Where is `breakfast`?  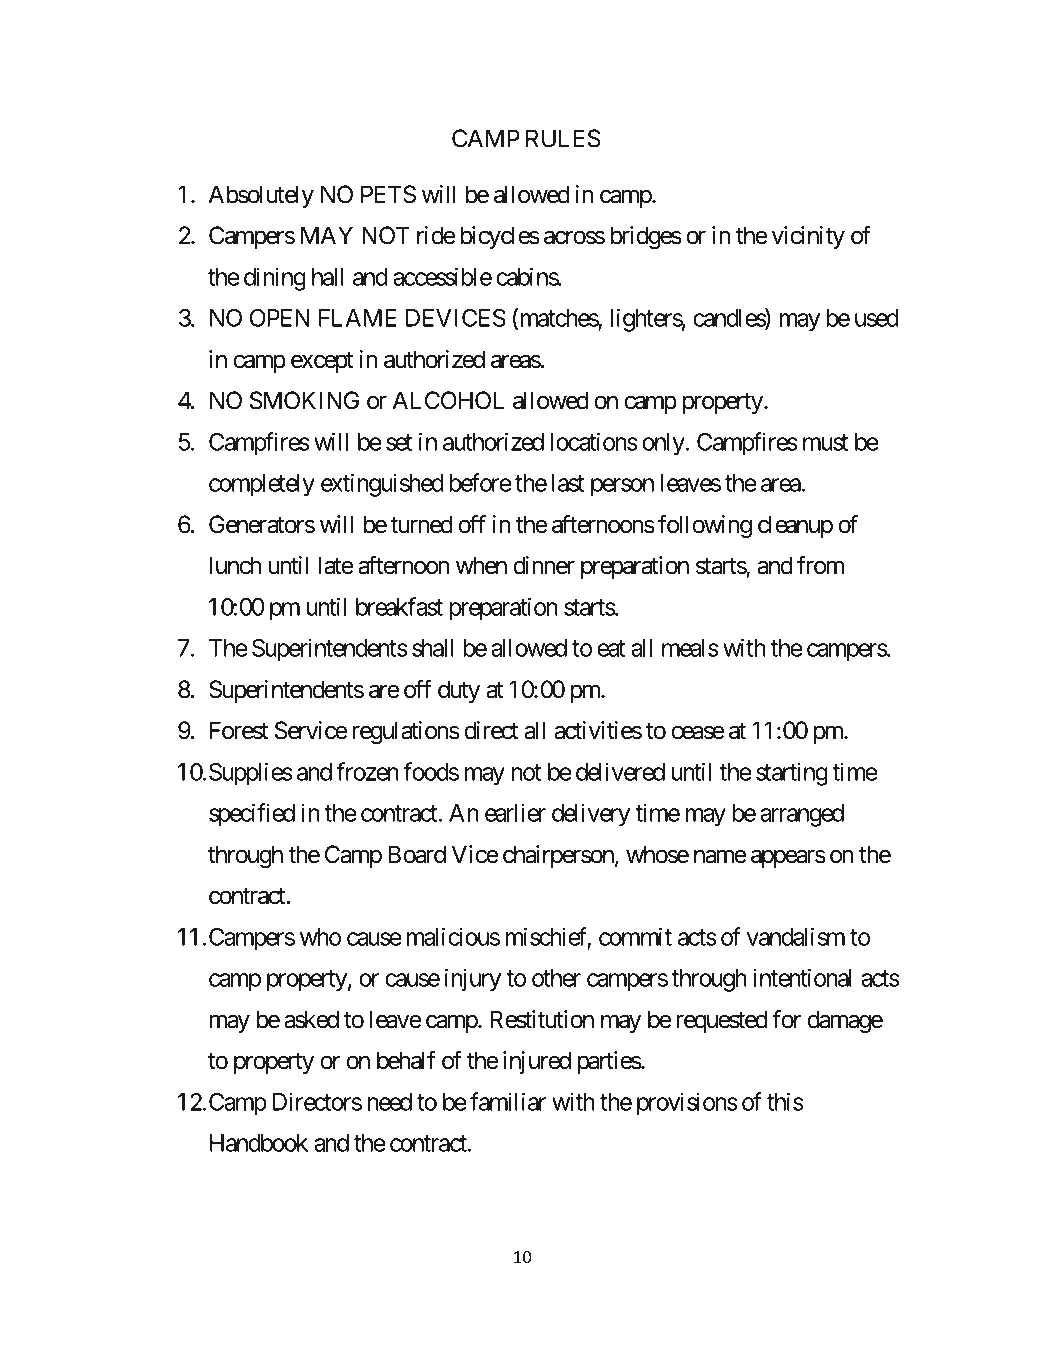 breakfast is located at coordinates (399, 606).
